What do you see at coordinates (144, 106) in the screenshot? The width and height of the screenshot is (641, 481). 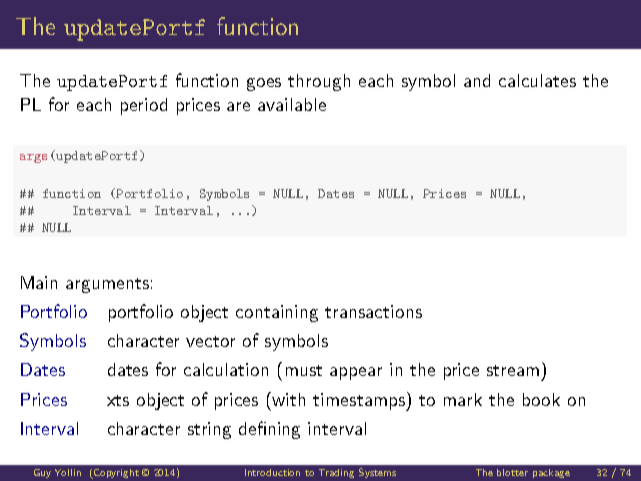 I see `period` at bounding box center [144, 106].
